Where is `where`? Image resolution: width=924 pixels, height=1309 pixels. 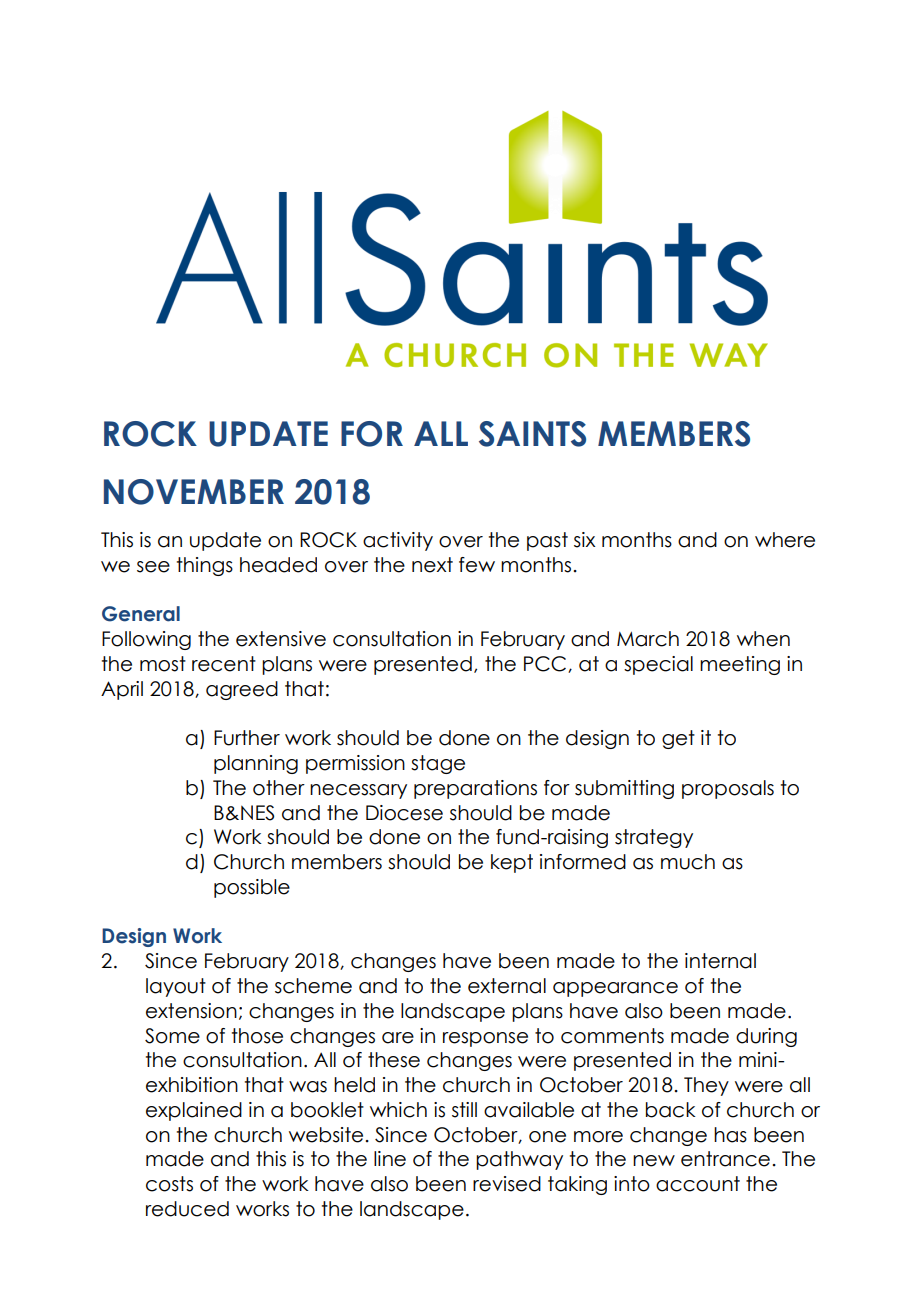
where is located at coordinates (785, 540).
